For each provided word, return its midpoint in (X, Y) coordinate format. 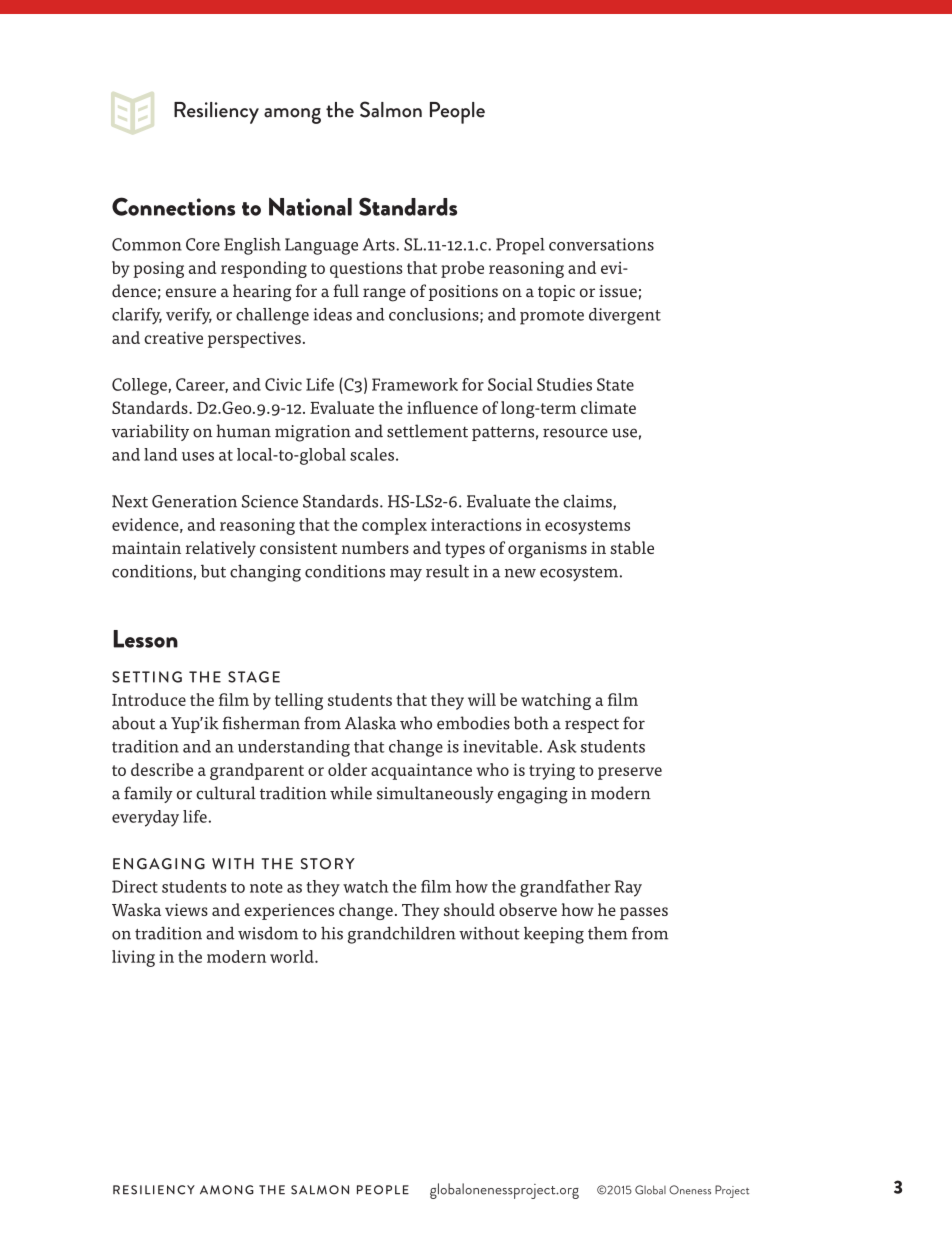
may (406, 575)
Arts (380, 244)
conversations (601, 244)
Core (203, 244)
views (186, 910)
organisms (547, 550)
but (213, 571)
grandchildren (402, 935)
